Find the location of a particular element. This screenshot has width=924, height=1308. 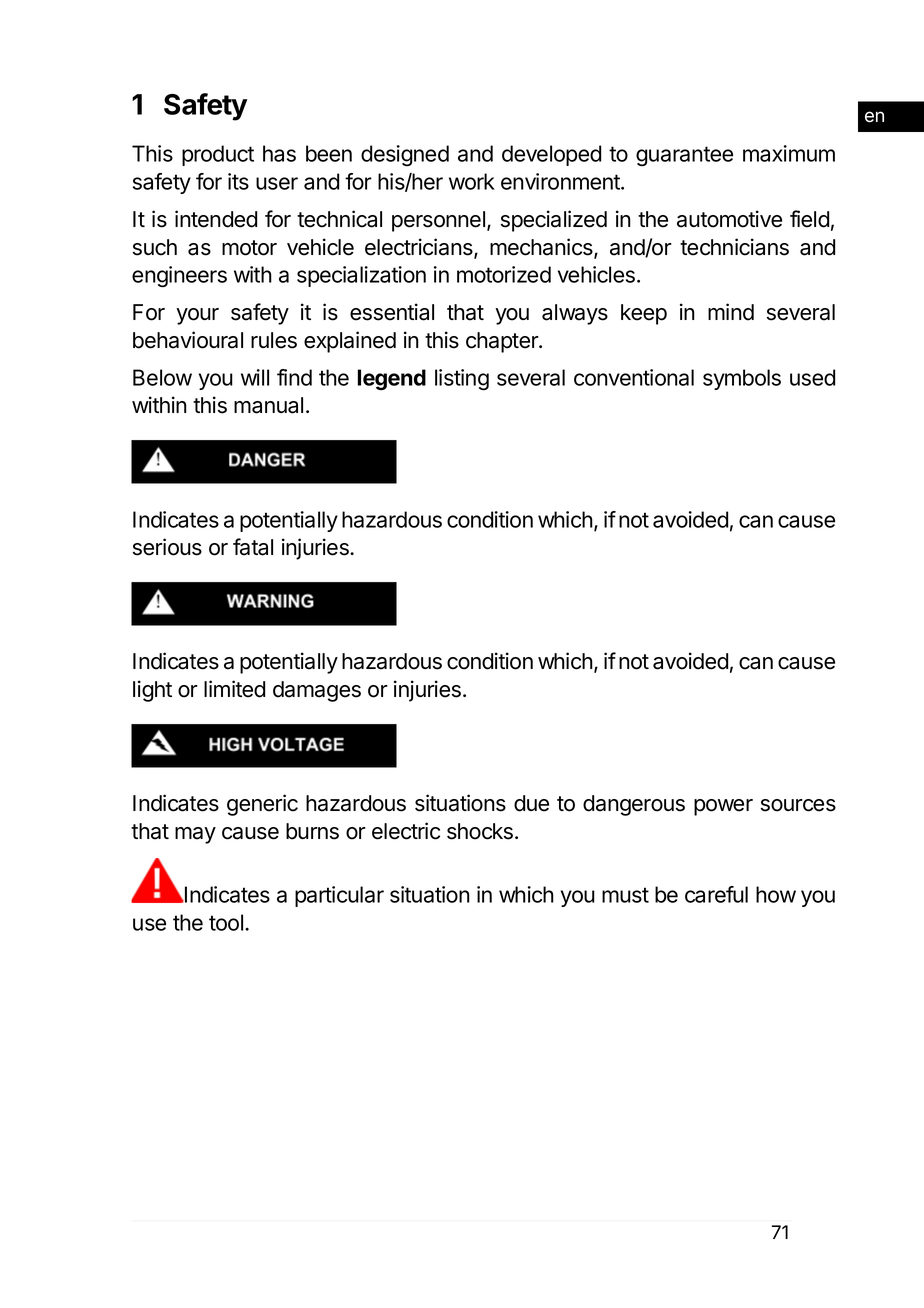

listing is located at coordinates (462, 380).
